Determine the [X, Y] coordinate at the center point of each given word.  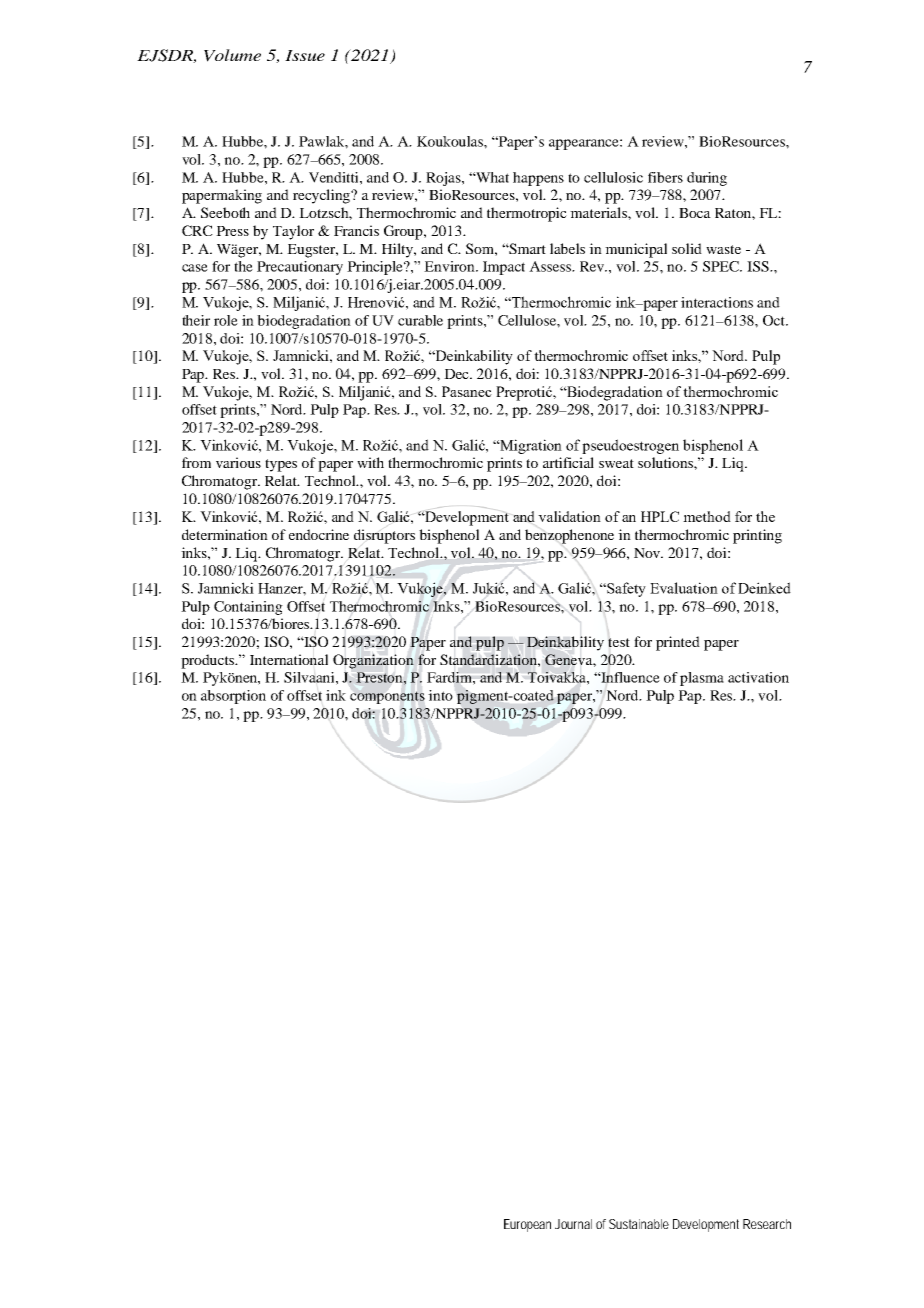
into [440, 695]
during [707, 179]
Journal [573, 1224]
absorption [233, 697]
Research [767, 1224]
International [289, 659]
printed [678, 643]
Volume [232, 55]
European [527, 1225]
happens [538, 179]
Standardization [490, 660]
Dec [457, 374]
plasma [702, 679]
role [226, 320]
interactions [717, 302]
